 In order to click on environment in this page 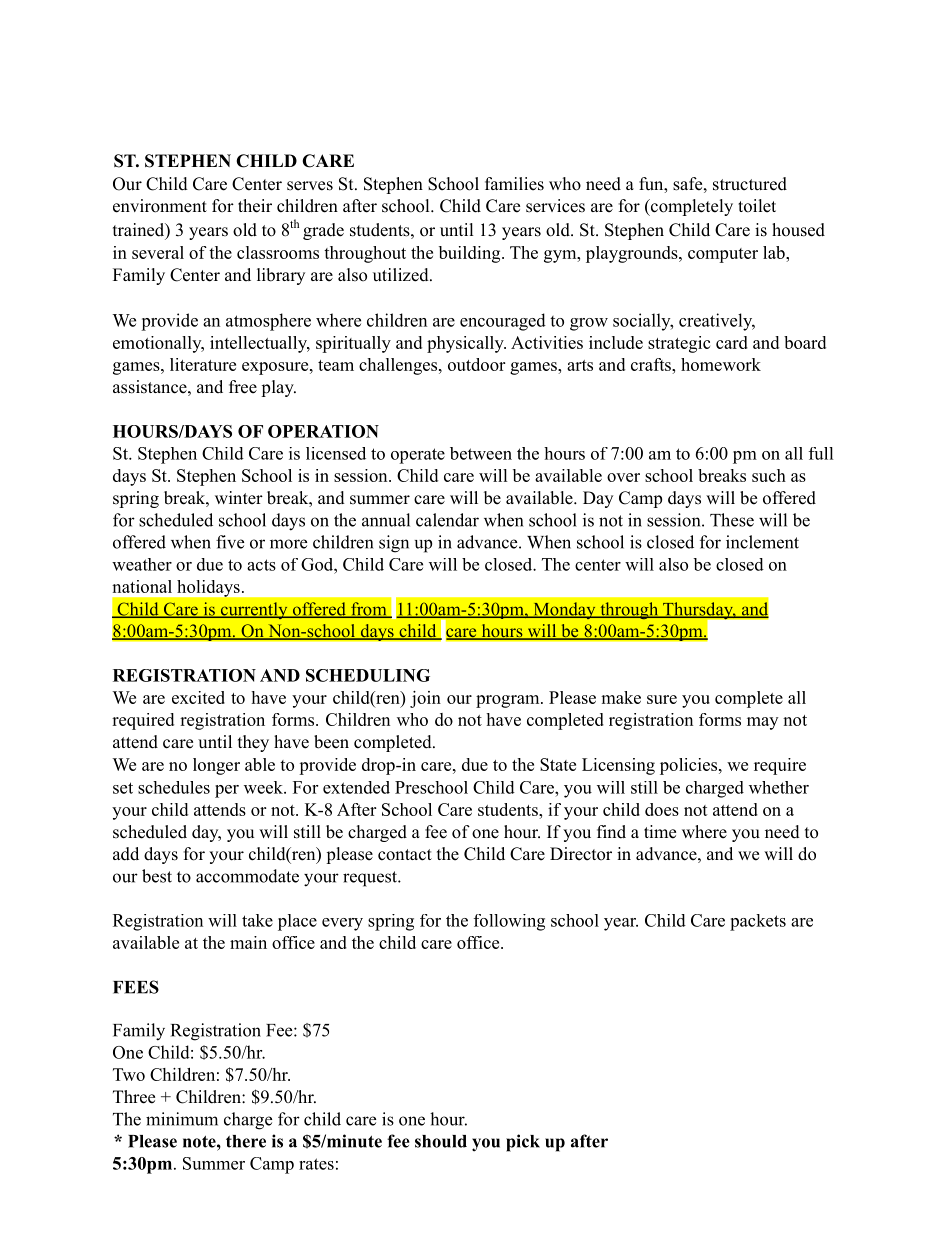, I will do `click(160, 206)`.
